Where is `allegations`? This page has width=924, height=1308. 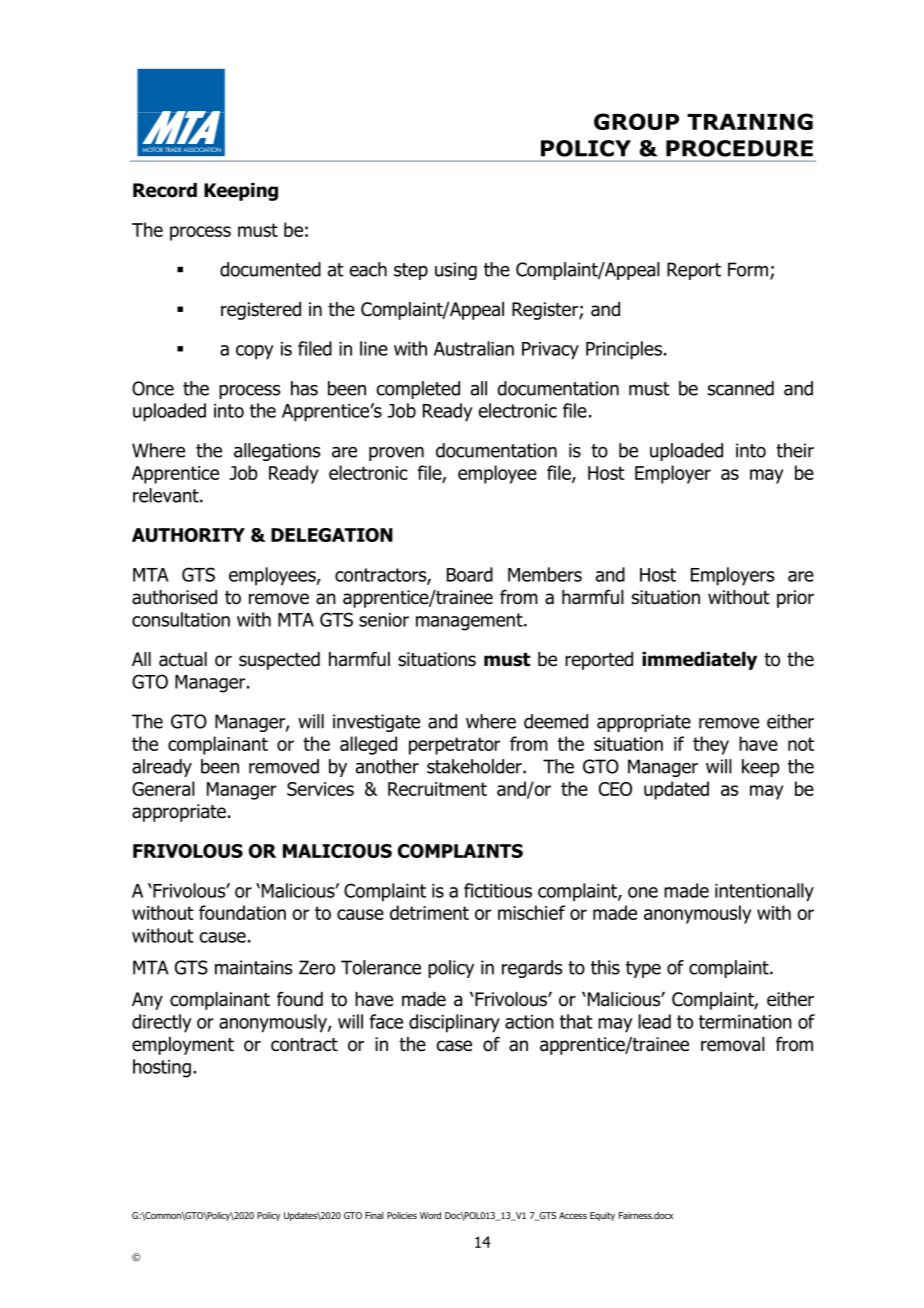 allegations is located at coordinates (277, 452).
